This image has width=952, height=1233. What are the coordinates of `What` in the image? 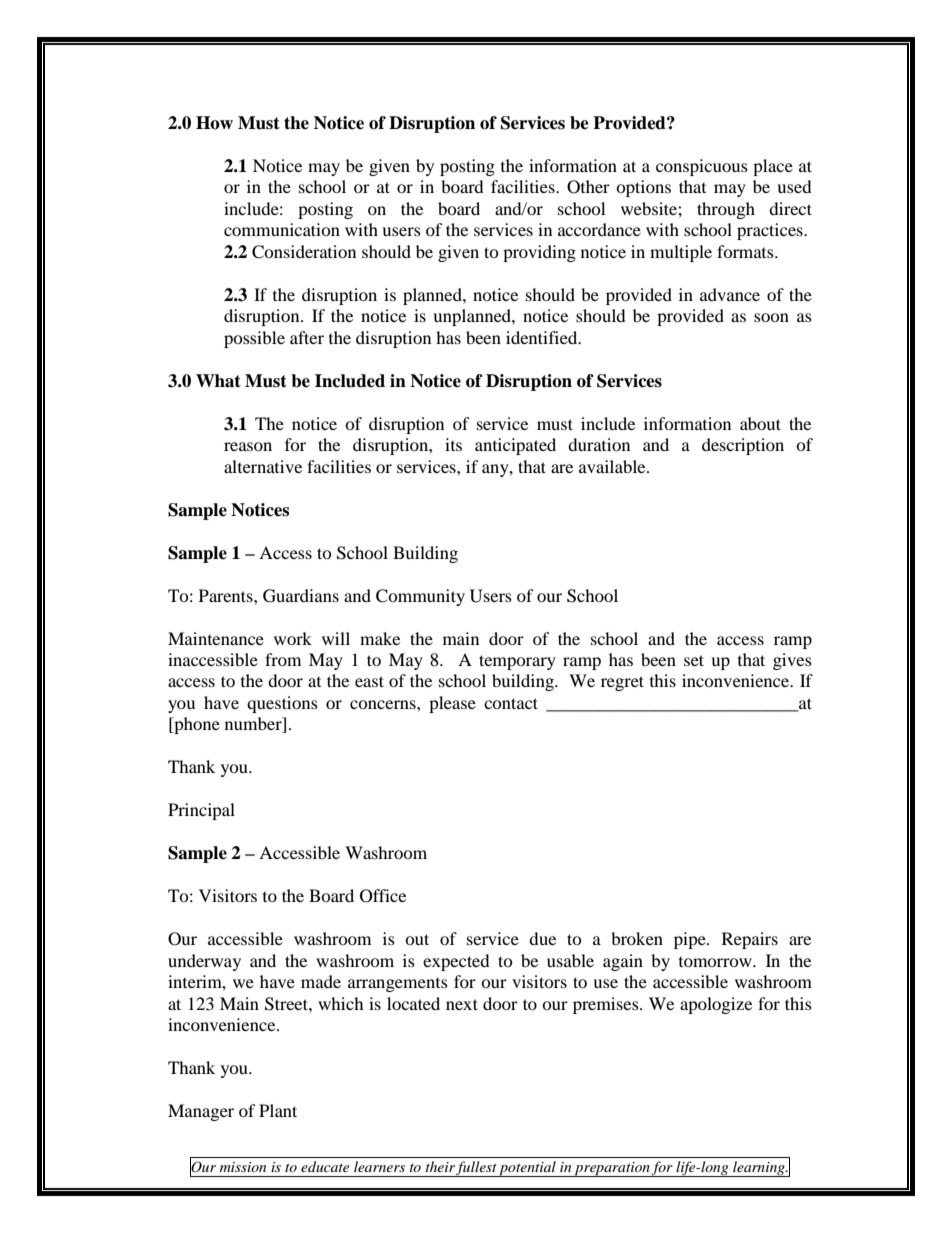 It's located at (218, 381).
